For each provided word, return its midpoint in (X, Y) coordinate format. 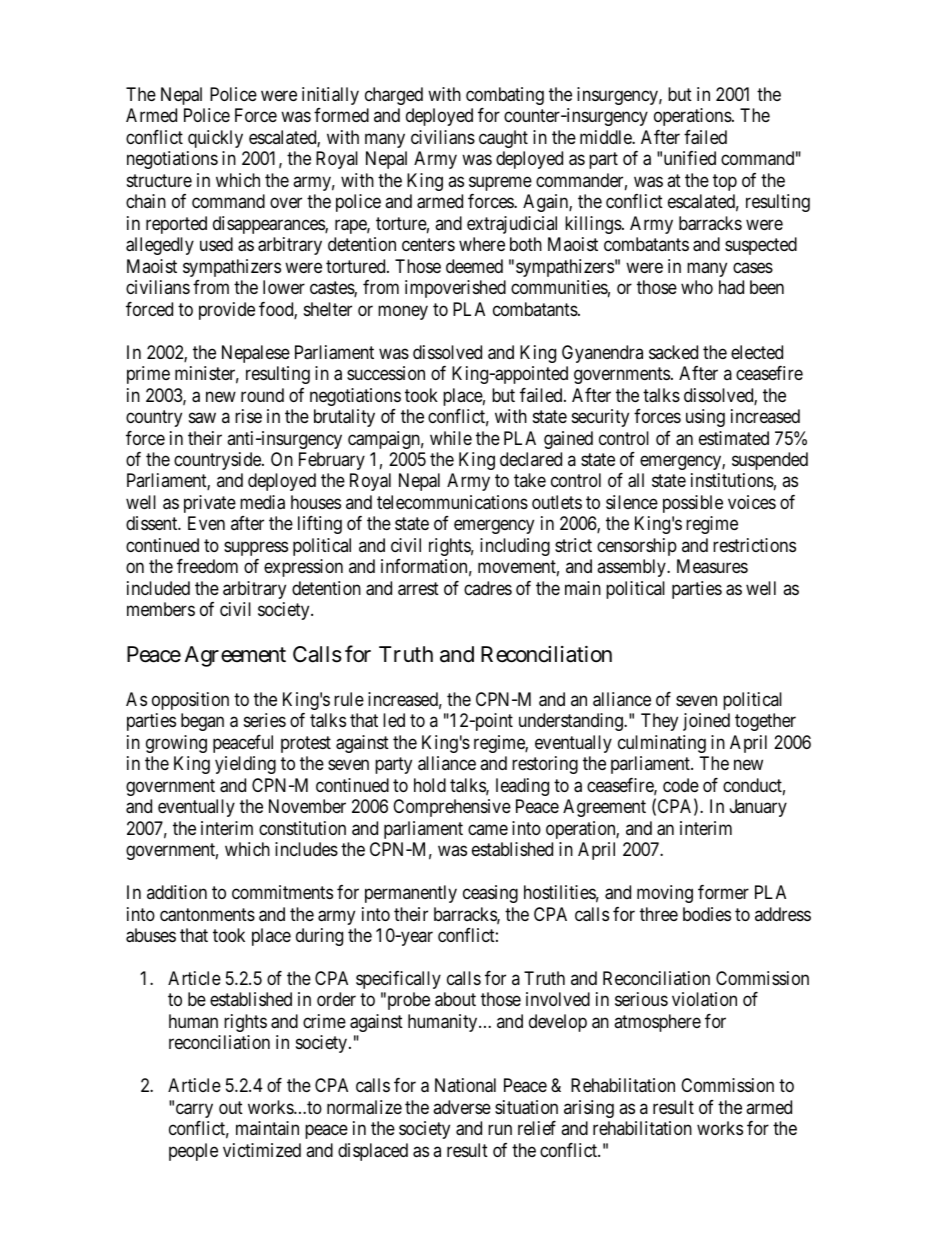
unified (690, 158)
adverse (462, 1107)
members (161, 609)
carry (194, 1110)
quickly (215, 139)
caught (503, 139)
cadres (488, 588)
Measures (712, 566)
